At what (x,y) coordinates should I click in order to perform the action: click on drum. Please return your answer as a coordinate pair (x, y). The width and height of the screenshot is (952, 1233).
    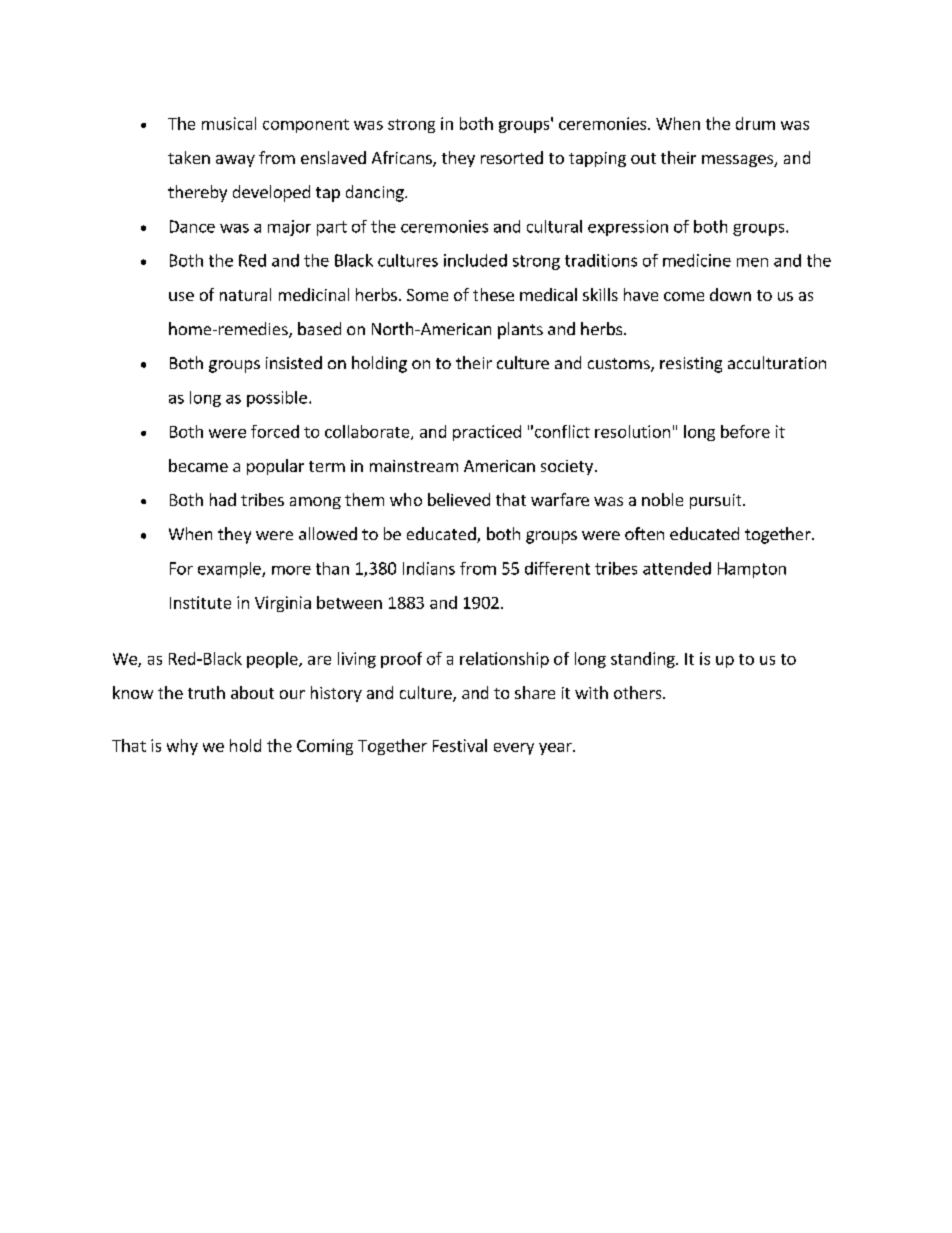
    Looking at the image, I should click on (755, 123).
